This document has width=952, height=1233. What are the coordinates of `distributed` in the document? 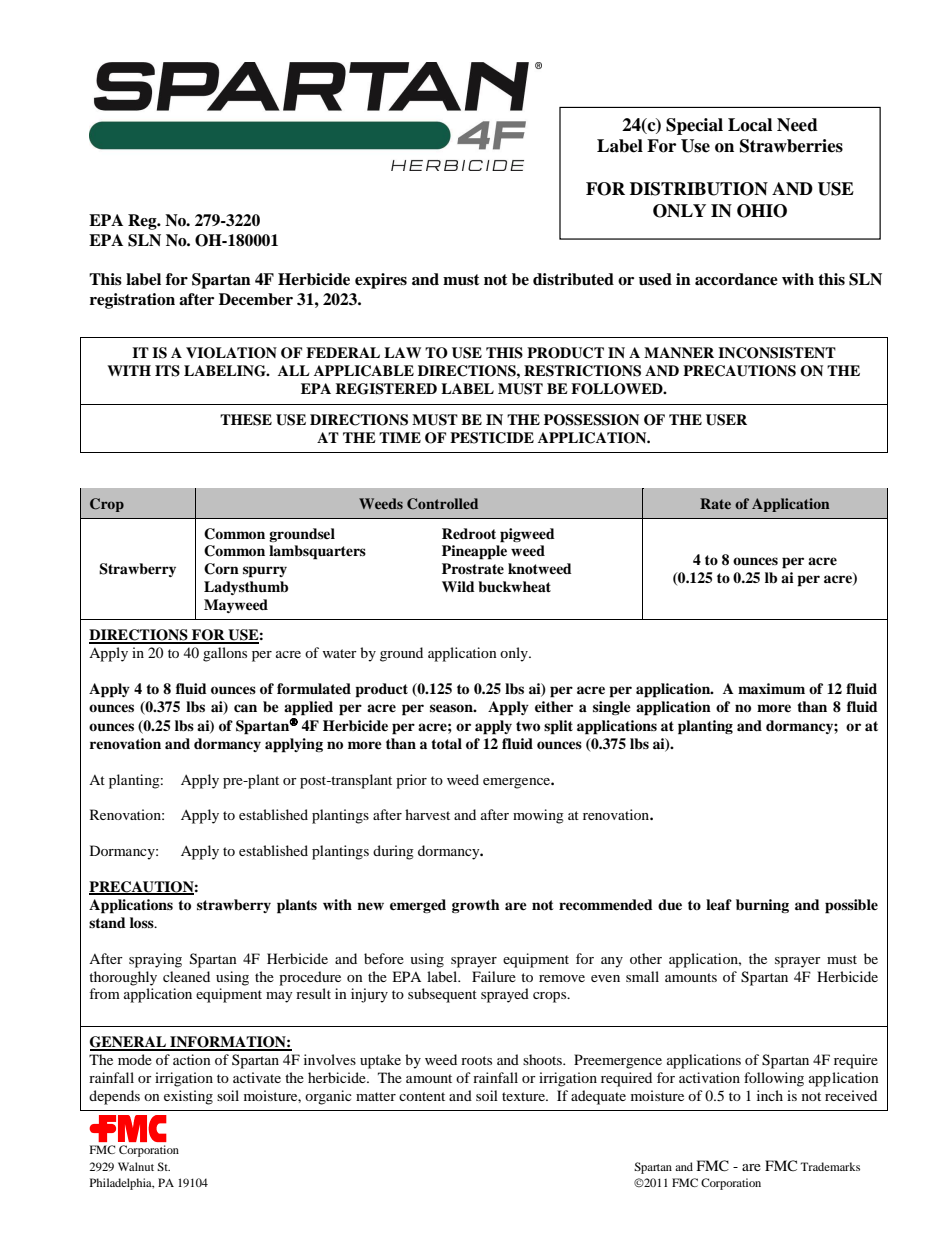 It's located at (573, 279).
